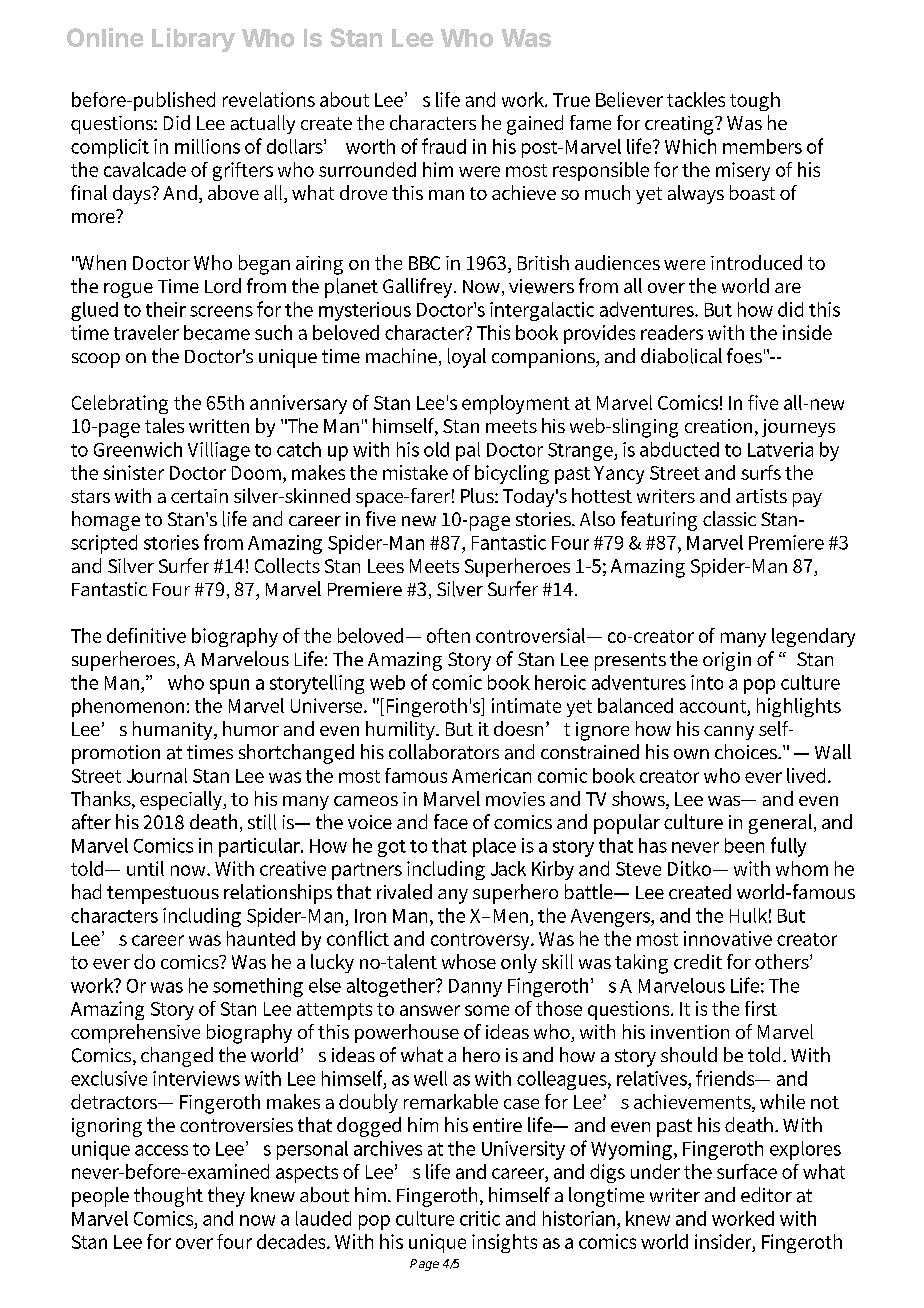  Describe the element at coordinates (146, 635) in the image. I see `definitive` at that location.
